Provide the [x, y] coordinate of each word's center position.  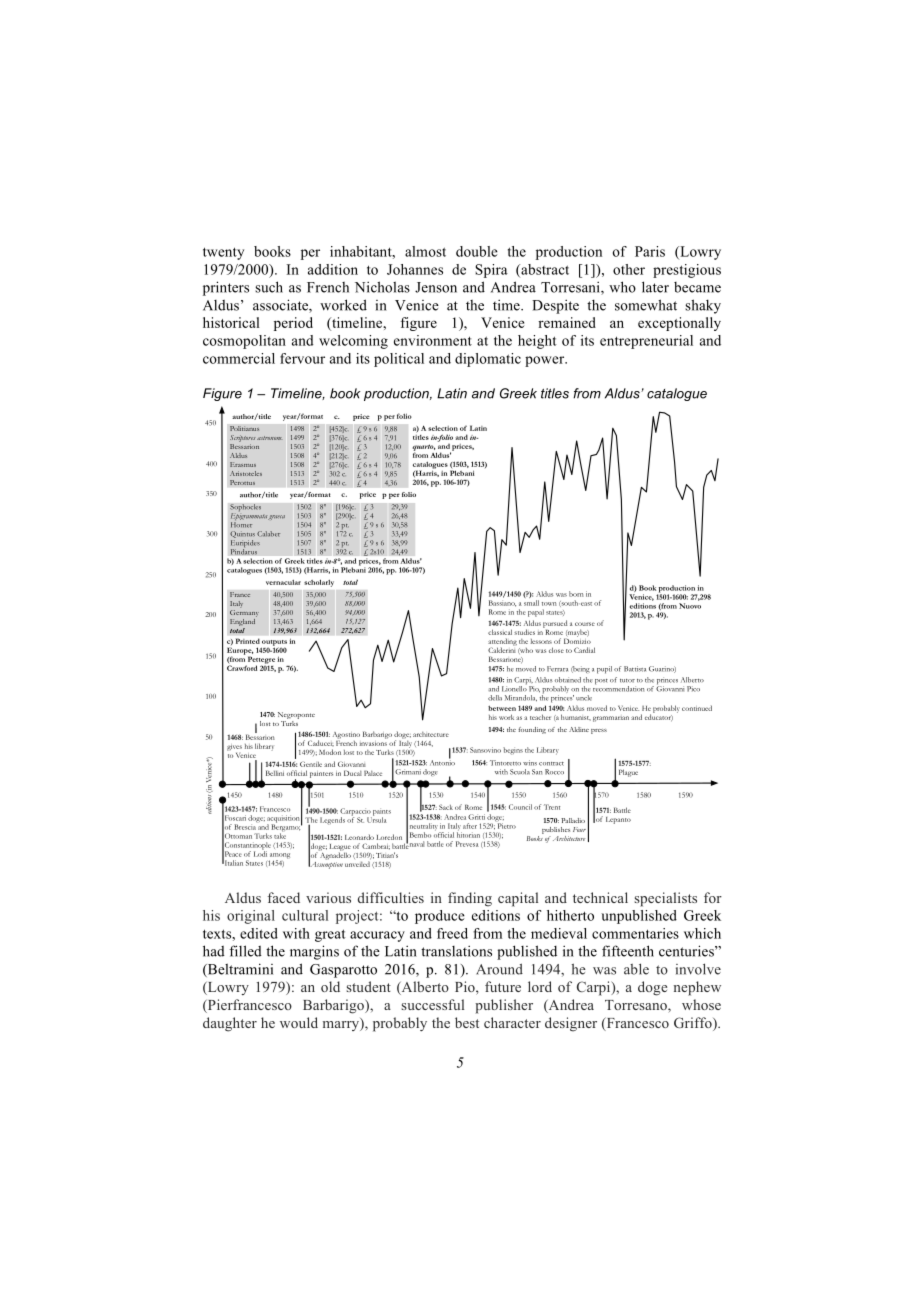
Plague [628, 773]
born [576, 594]
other [629, 269]
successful [433, 1004]
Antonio [442, 762]
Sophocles [245, 509]
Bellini [275, 773]
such [269, 287]
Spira [491, 271]
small [531, 603]
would [299, 1022]
